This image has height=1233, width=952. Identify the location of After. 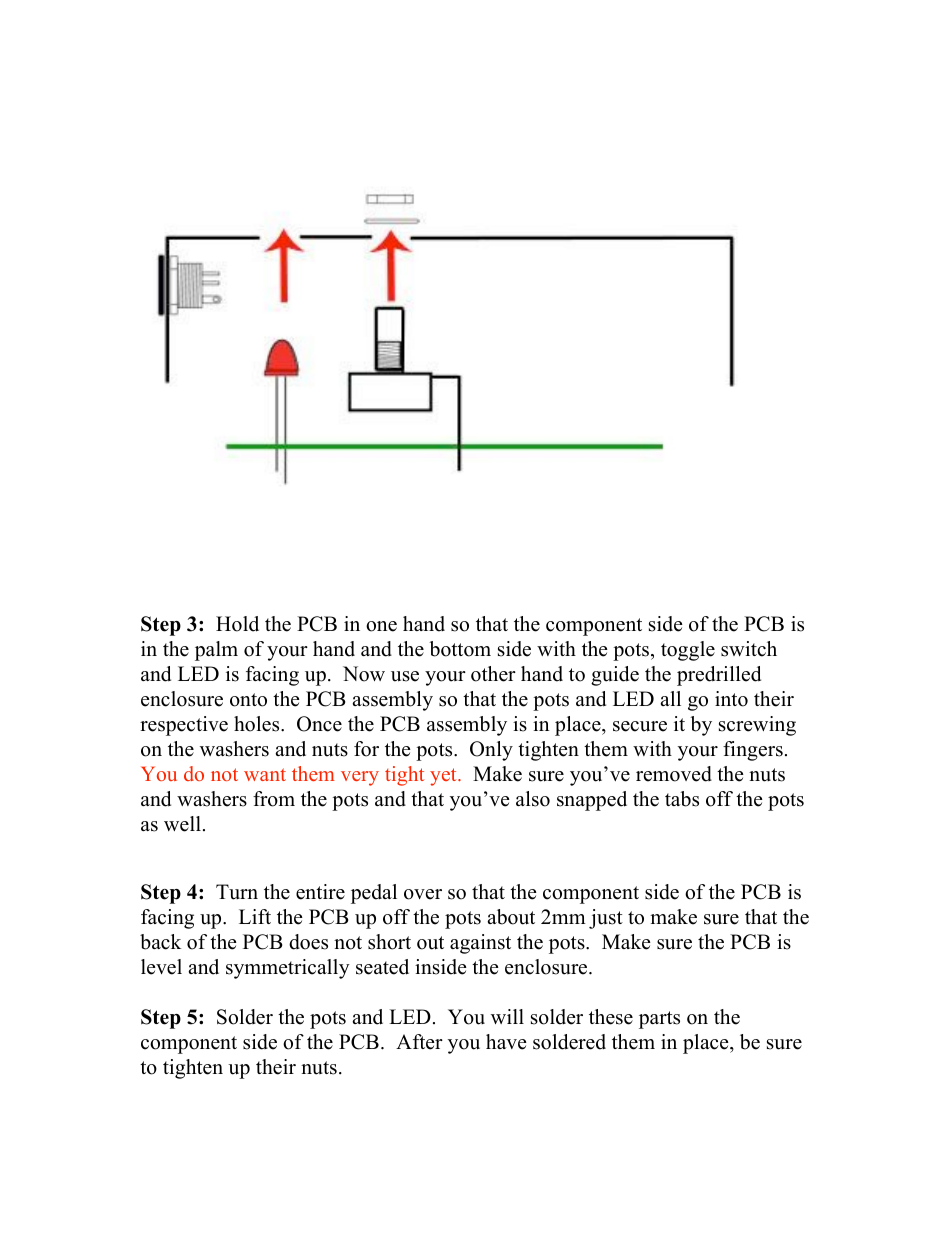
(419, 1042).
